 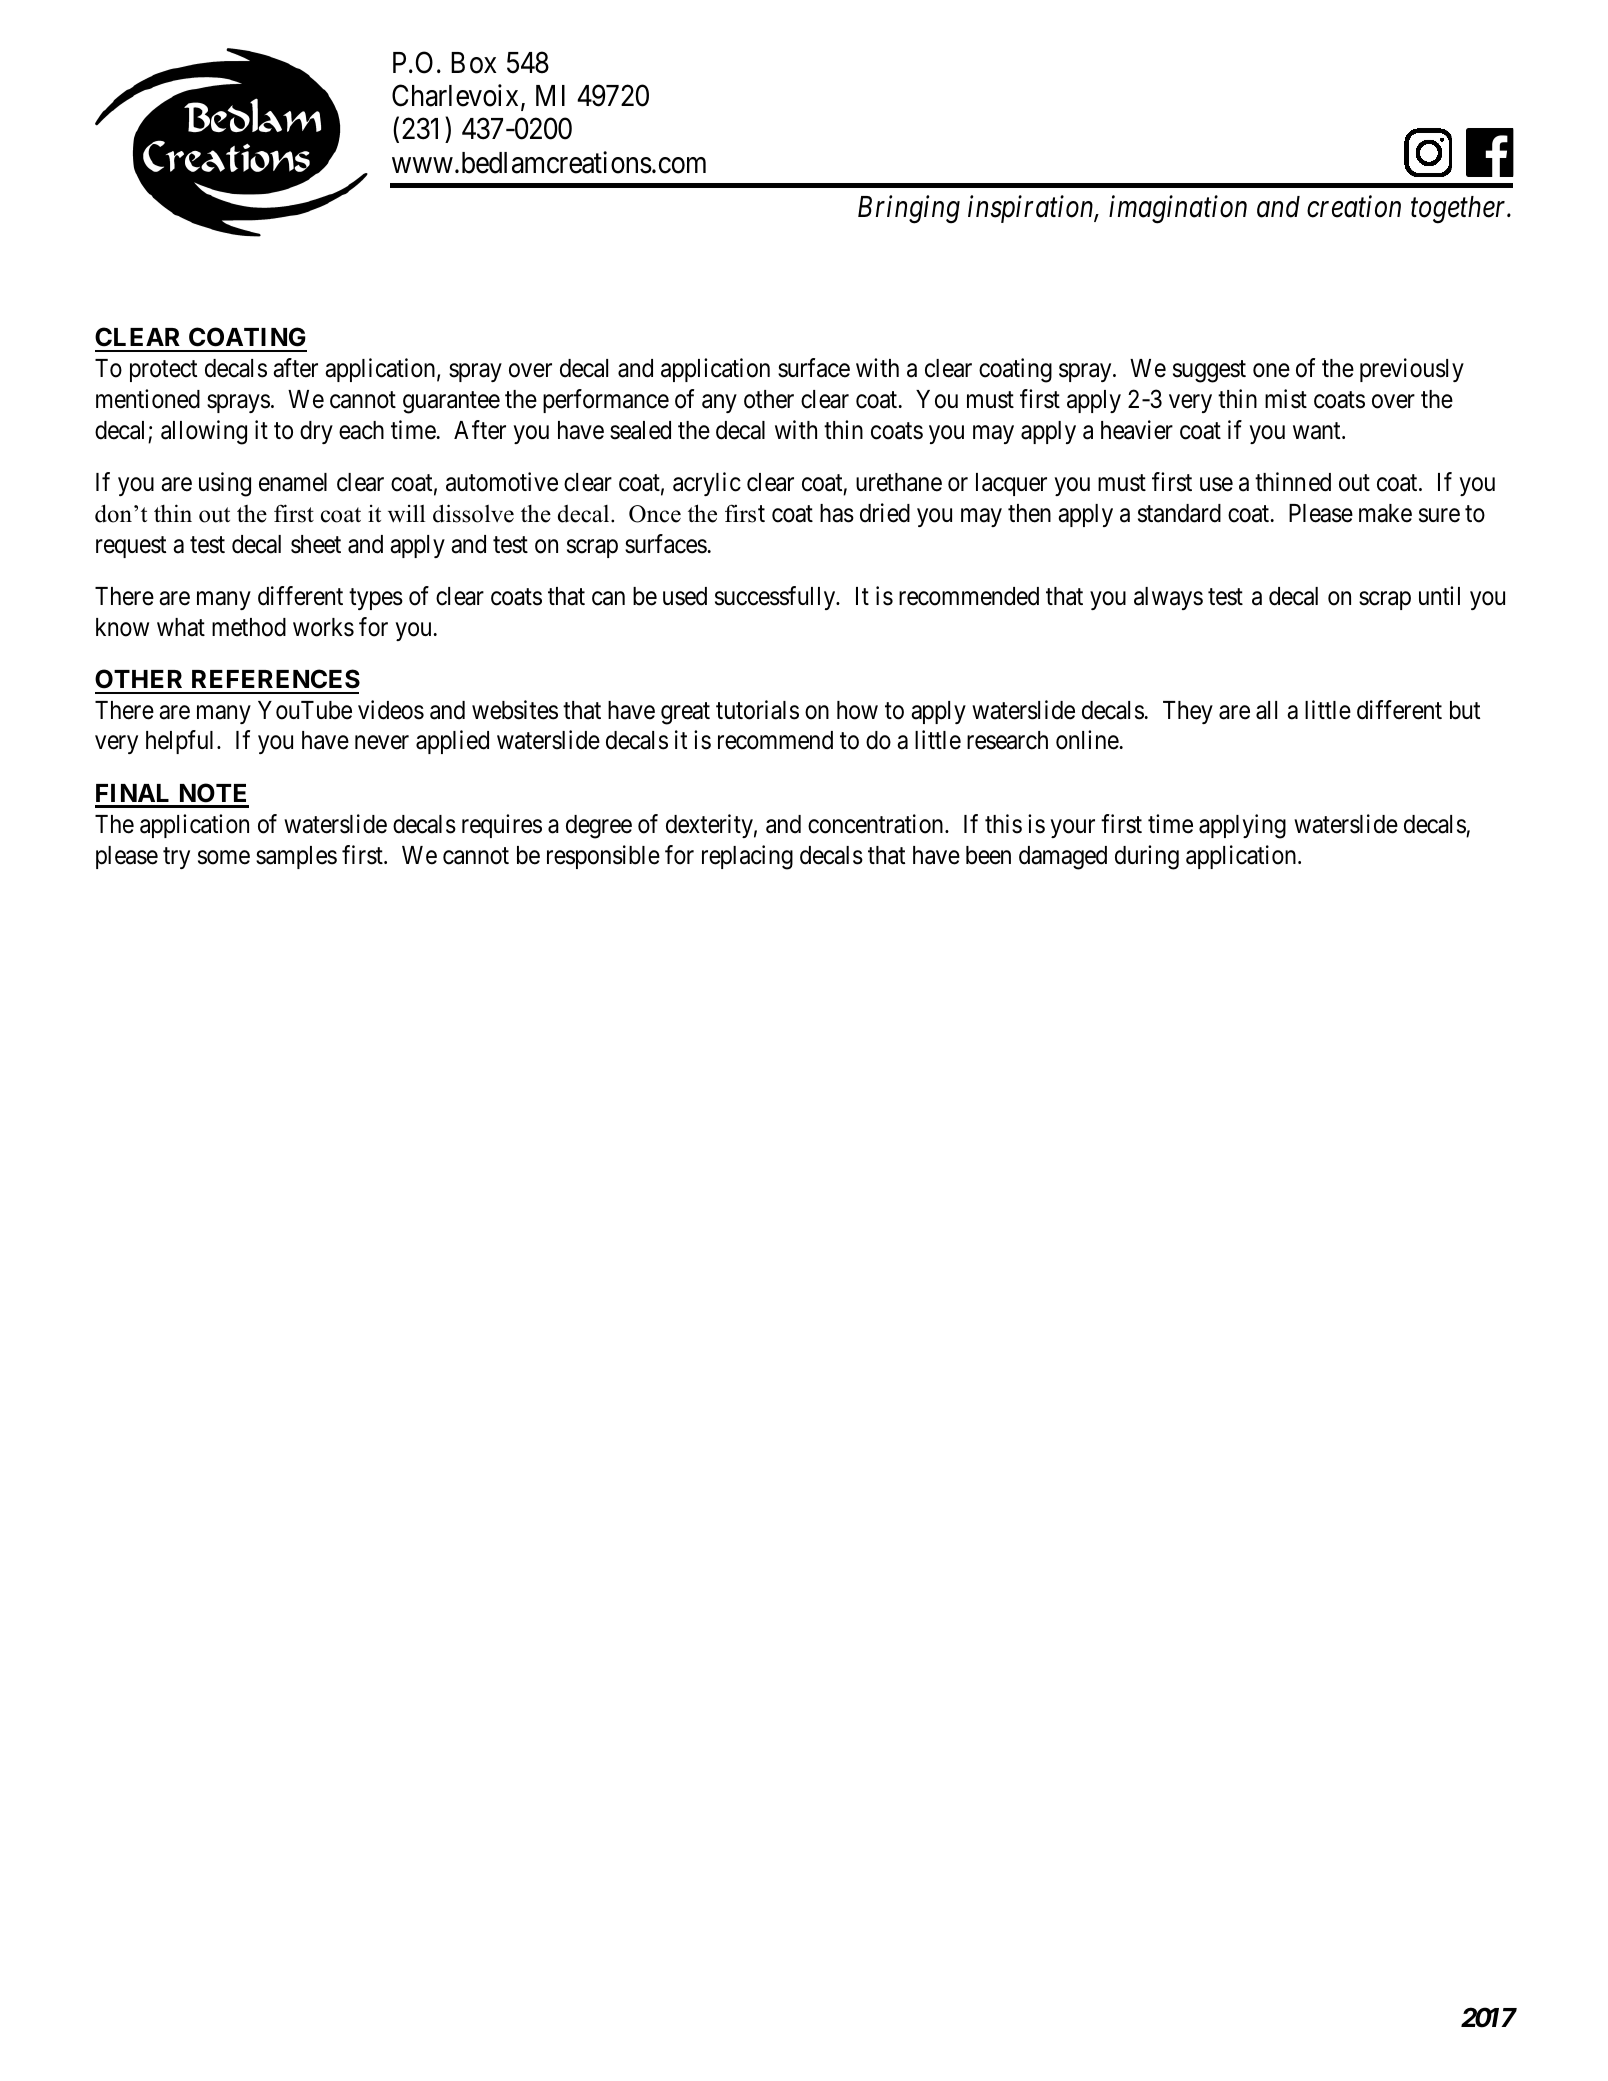 I want to click on performance, so click(x=606, y=401).
